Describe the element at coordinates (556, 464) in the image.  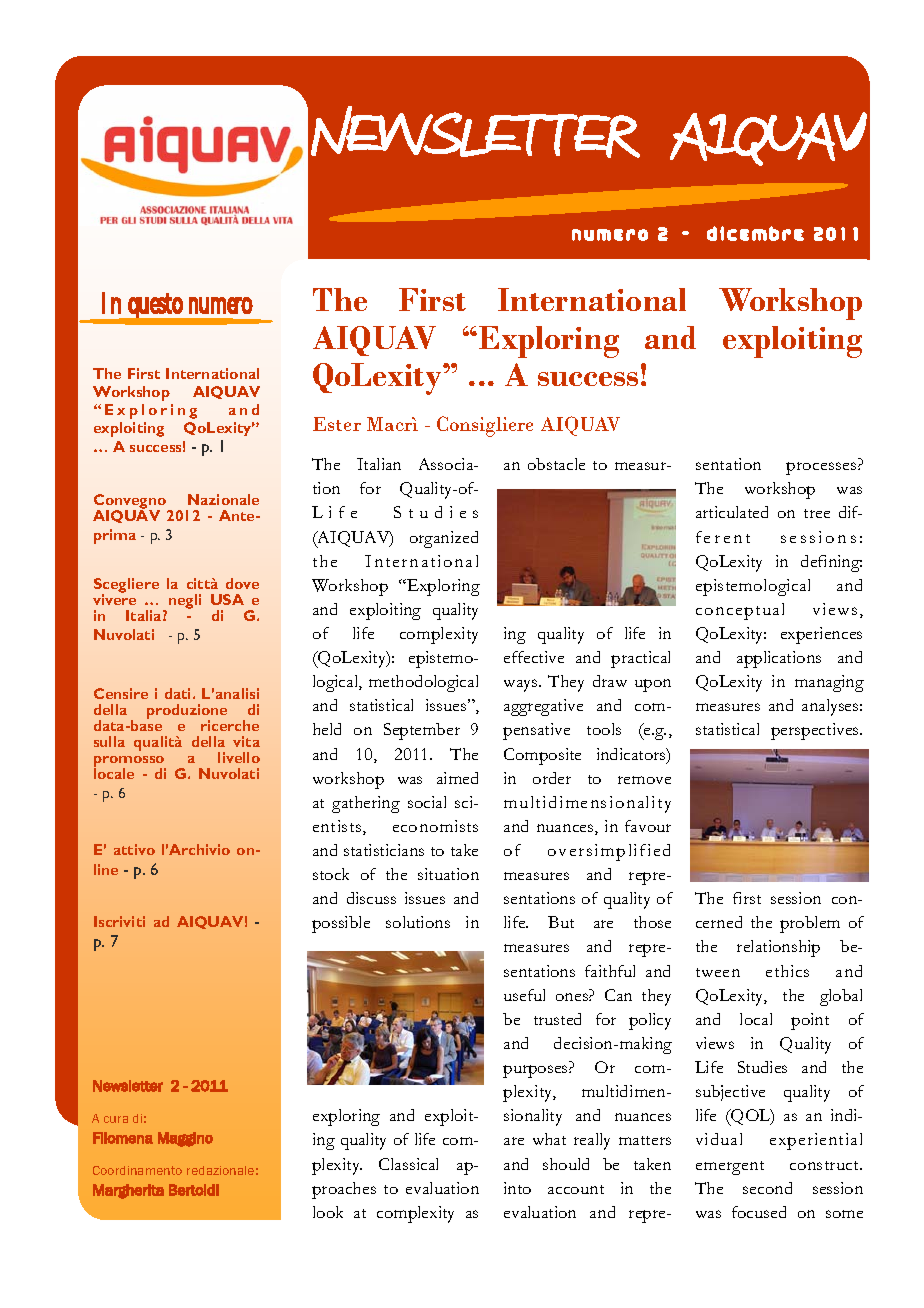
I see `obstacle` at that location.
